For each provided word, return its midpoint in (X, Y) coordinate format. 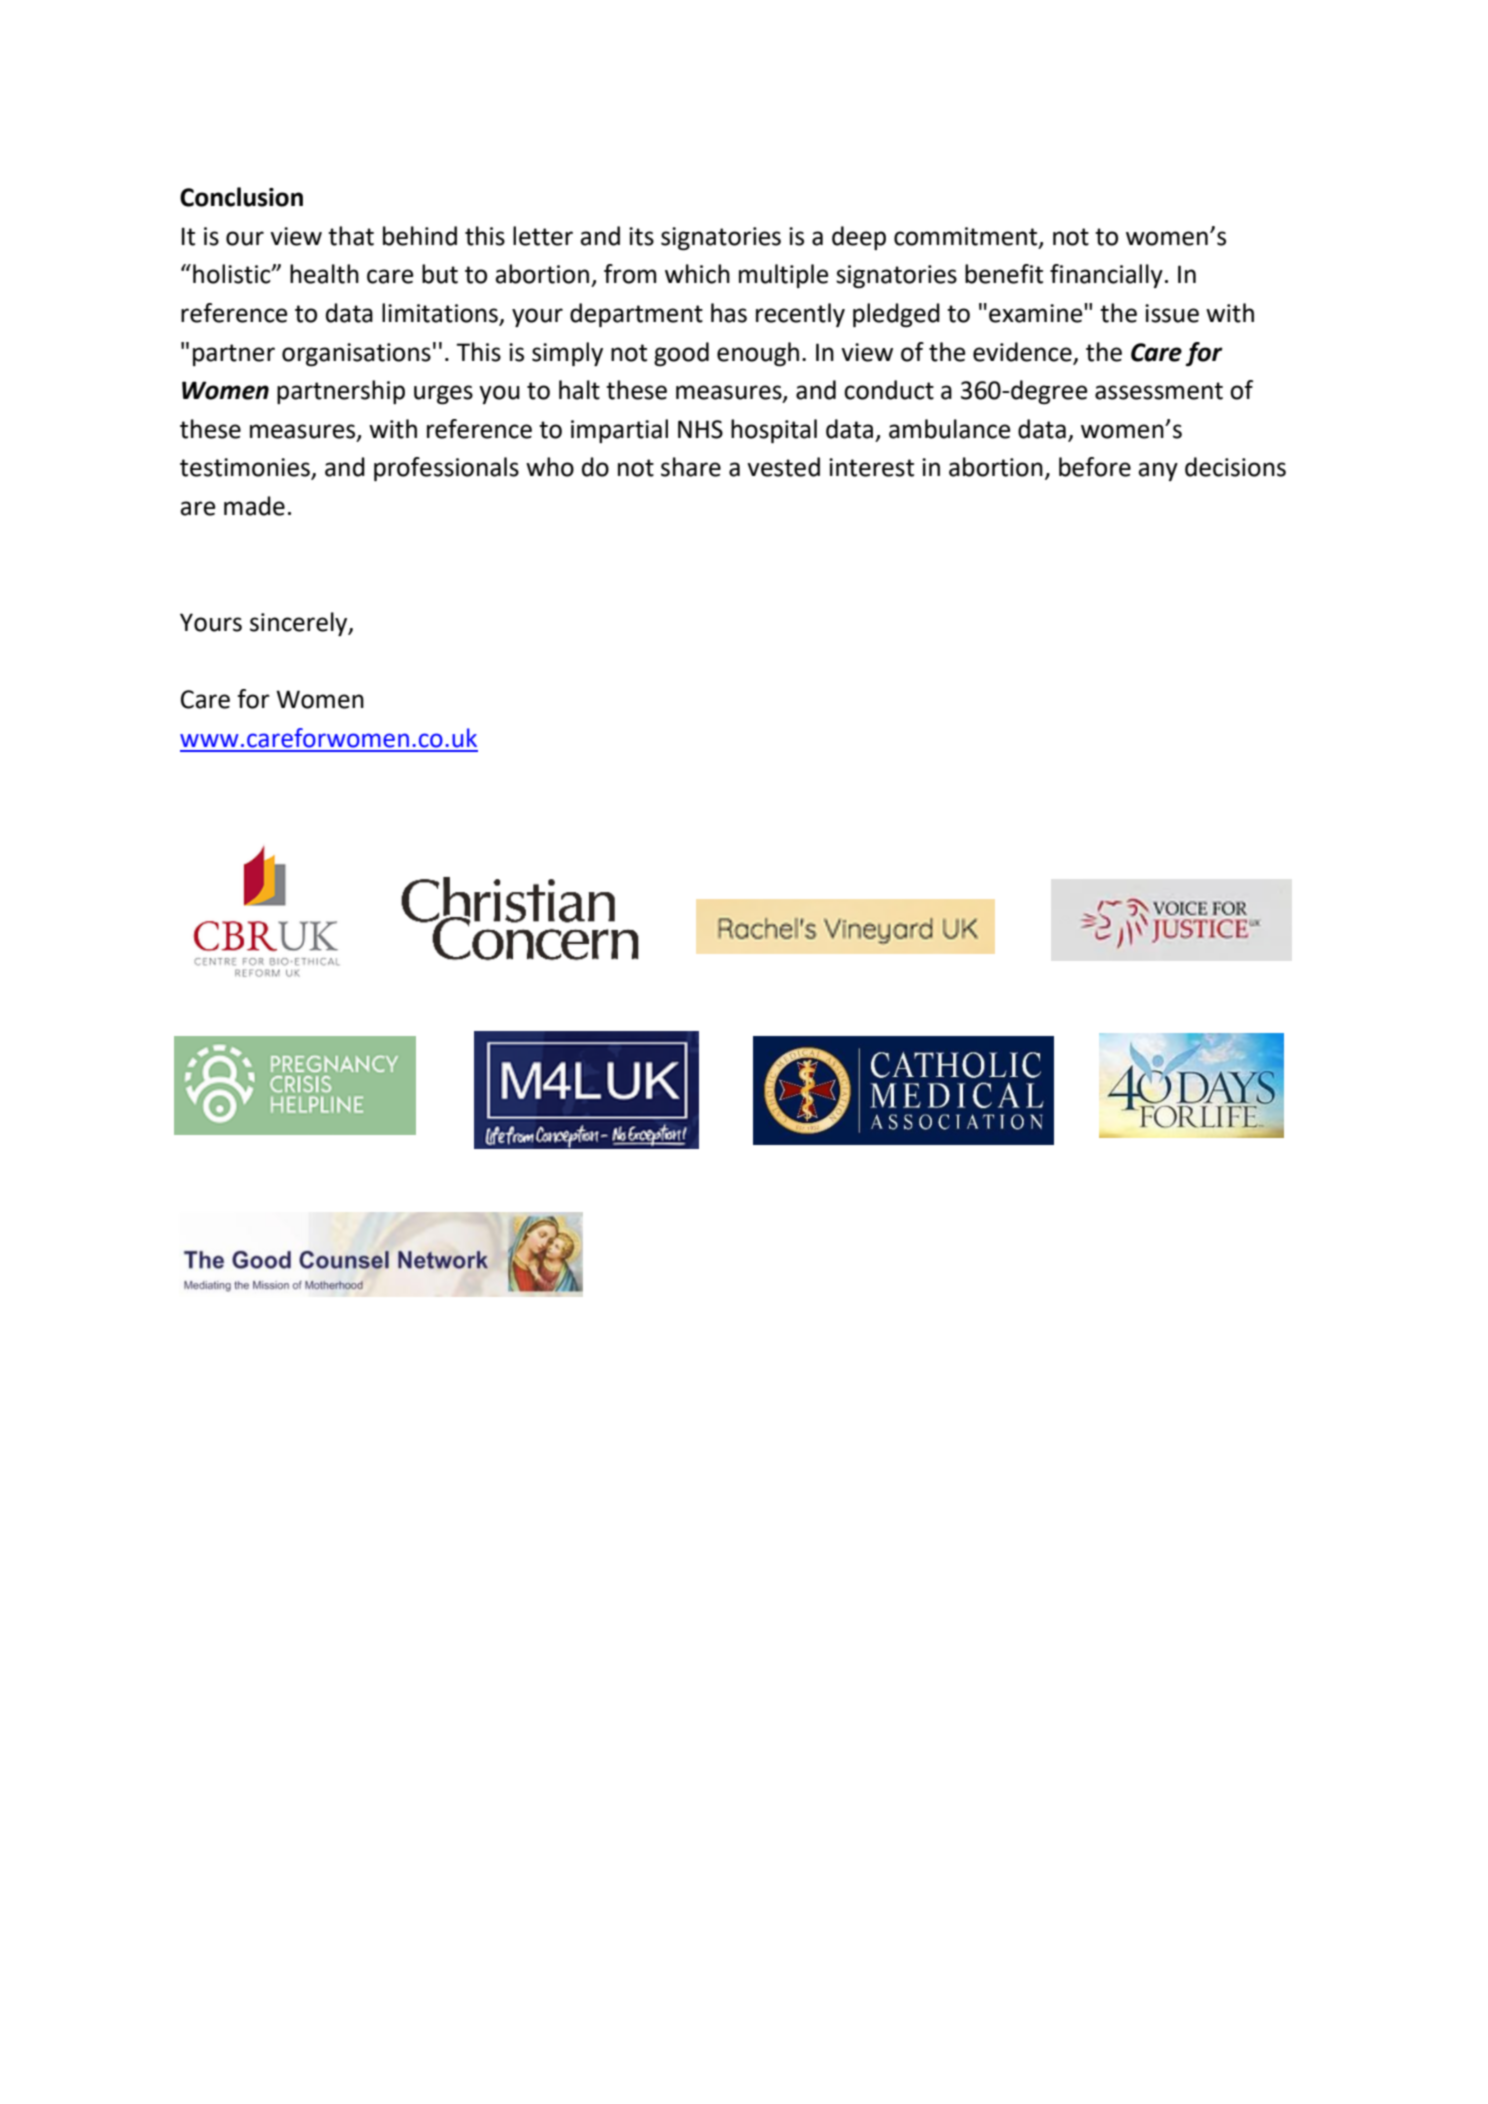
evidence (1022, 352)
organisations (356, 354)
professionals (446, 469)
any (1158, 471)
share (691, 467)
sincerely (300, 624)
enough (758, 354)
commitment (967, 237)
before (1095, 467)
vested (783, 467)
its (641, 236)
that (351, 236)
